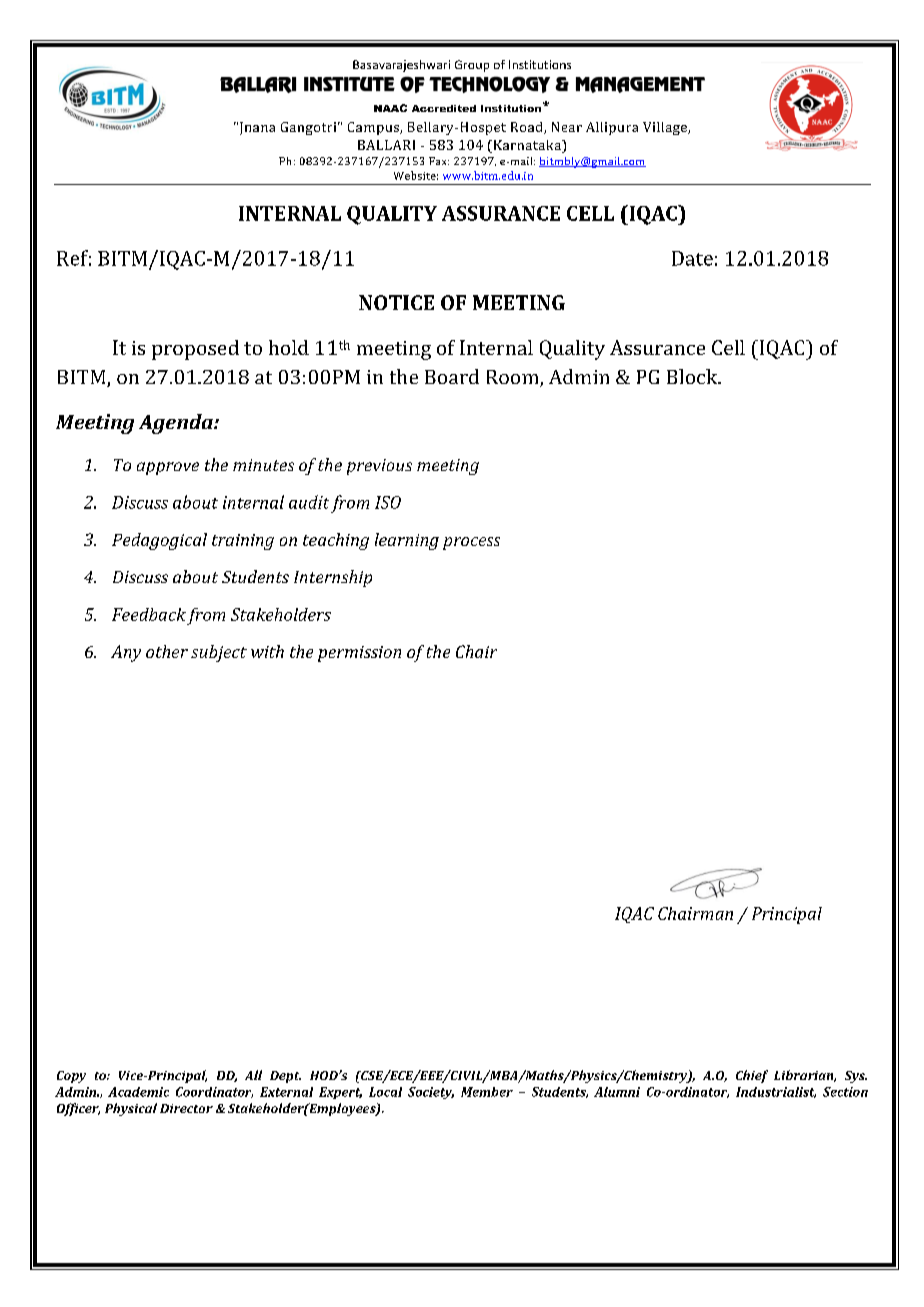  Describe the element at coordinates (138, 1092) in the screenshot. I see `Academic` at that location.
